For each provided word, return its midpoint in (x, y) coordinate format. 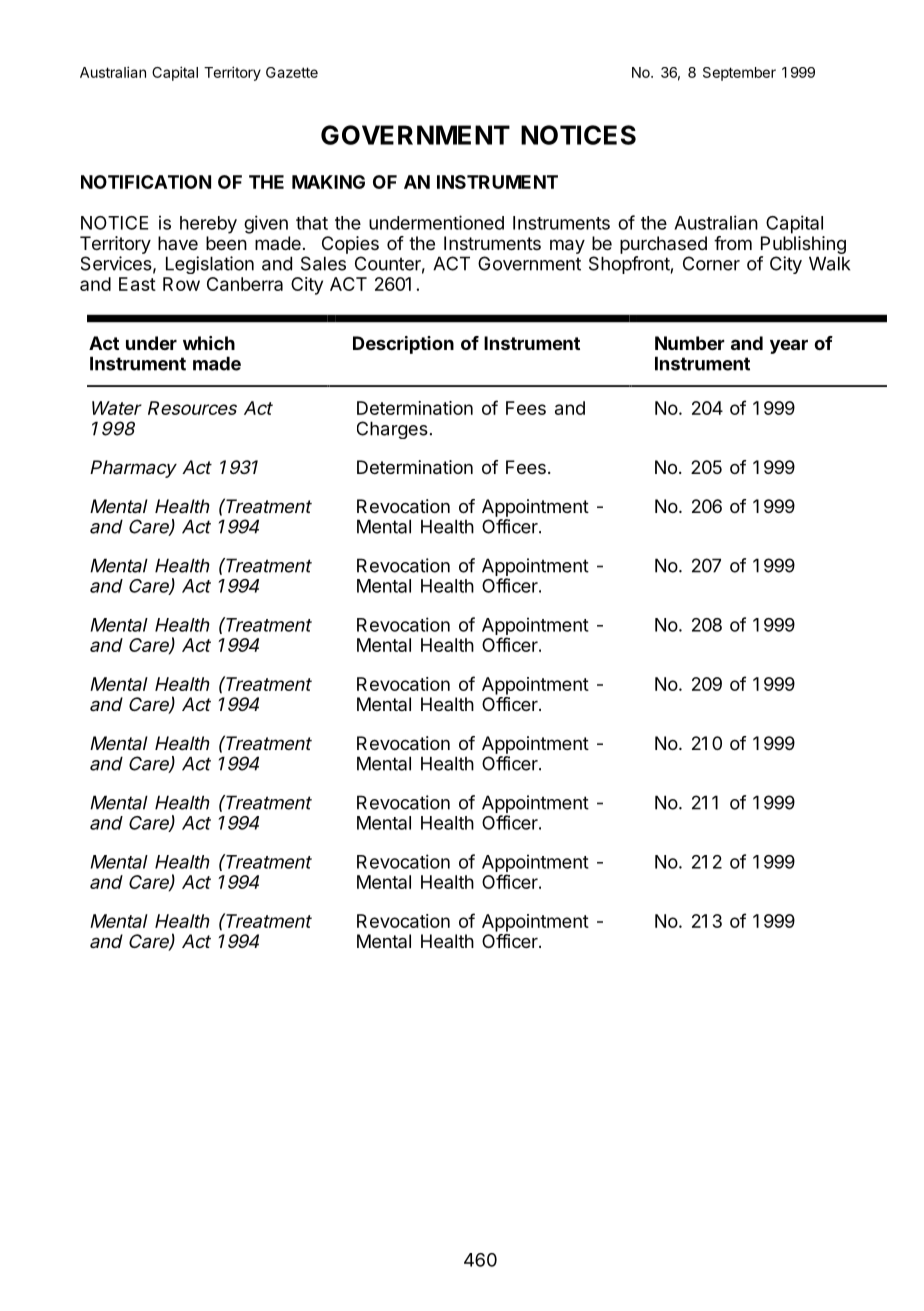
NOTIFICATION (146, 182)
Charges (392, 430)
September (739, 74)
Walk (829, 263)
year (789, 346)
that (312, 223)
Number (690, 343)
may (567, 246)
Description (403, 345)
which (209, 343)
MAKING (328, 182)
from (733, 243)
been (226, 243)
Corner (711, 263)
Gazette (292, 72)
